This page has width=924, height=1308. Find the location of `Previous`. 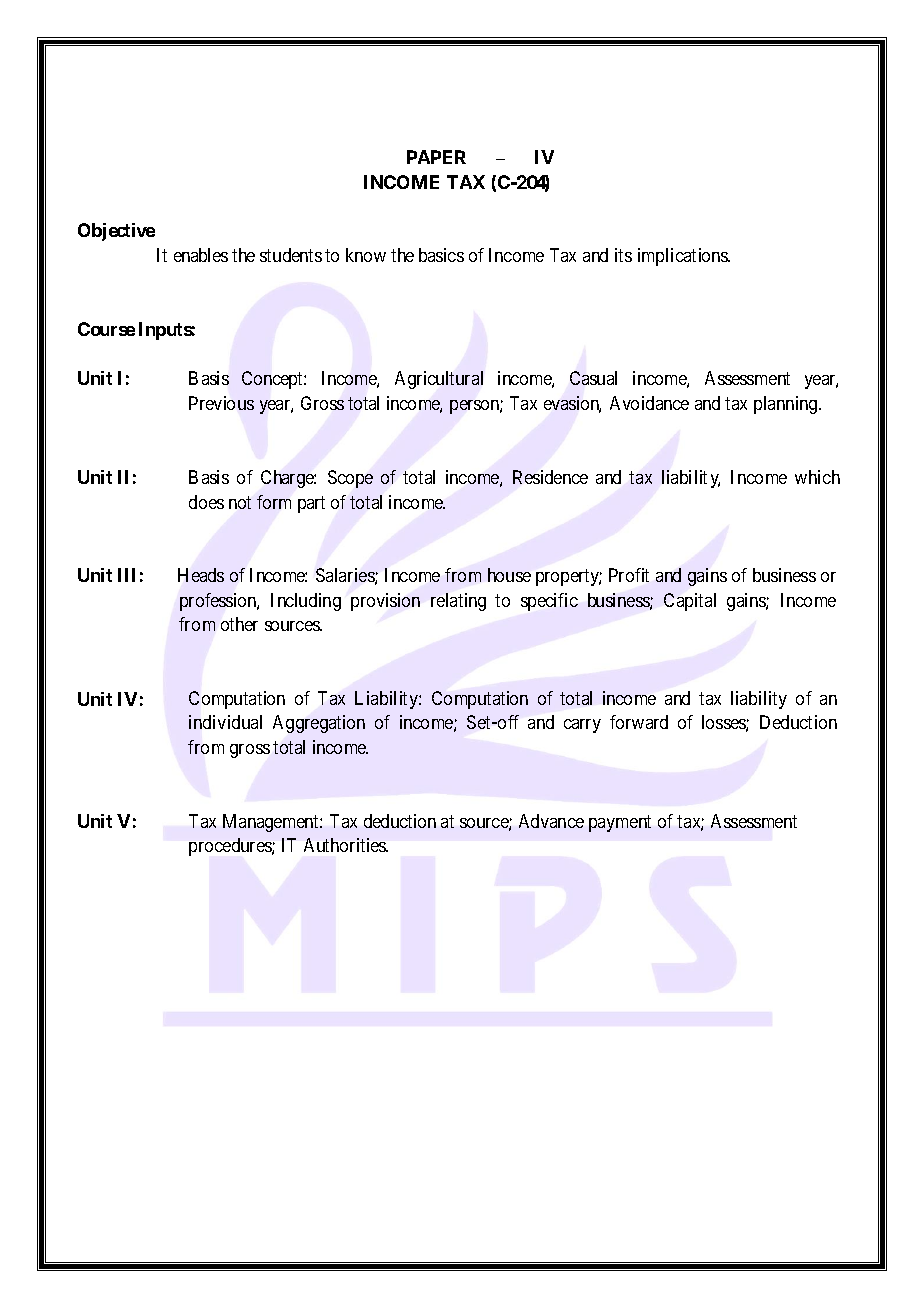

Previous is located at coordinates (221, 403).
